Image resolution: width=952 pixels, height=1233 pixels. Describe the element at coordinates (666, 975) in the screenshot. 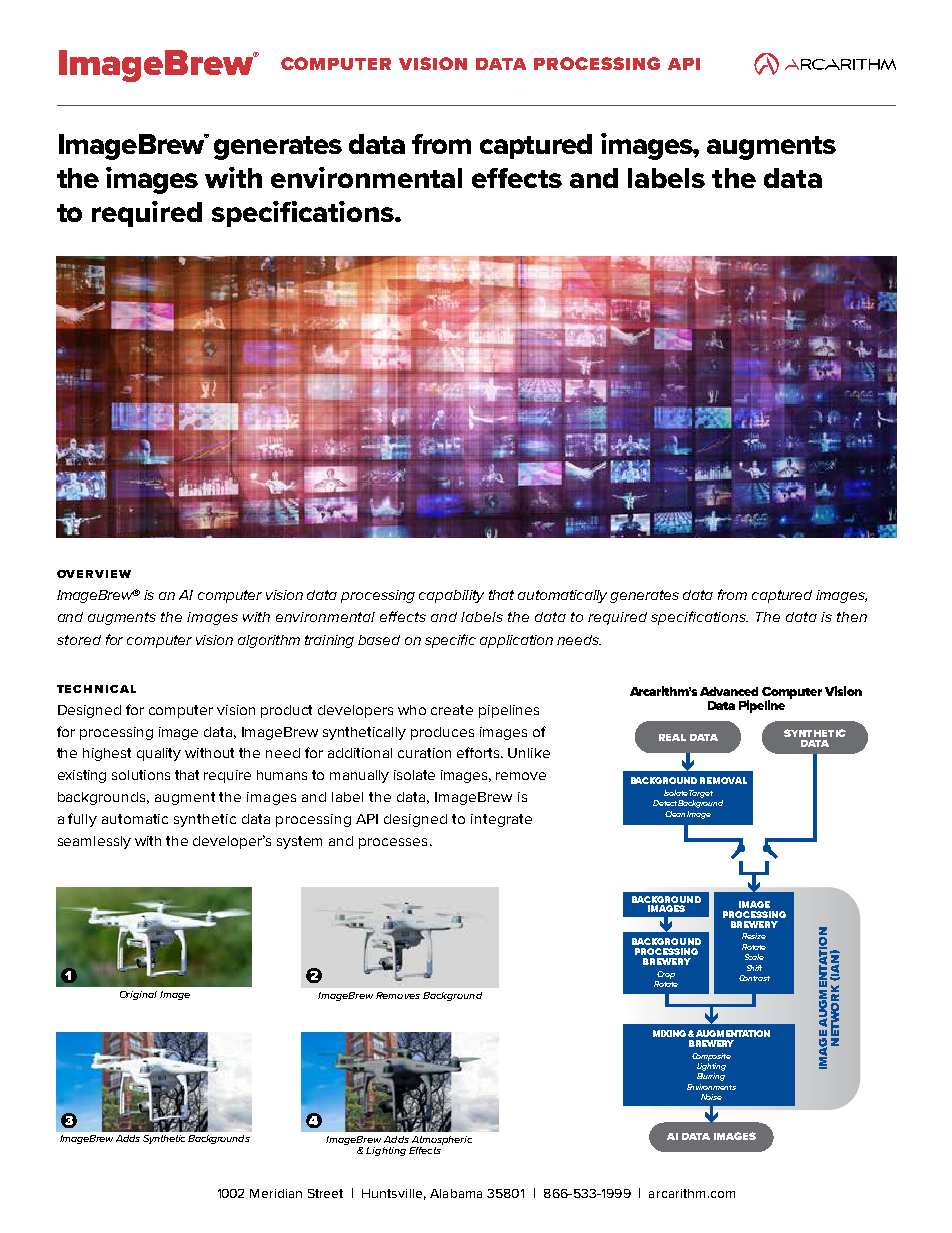

I see `Crop` at that location.
